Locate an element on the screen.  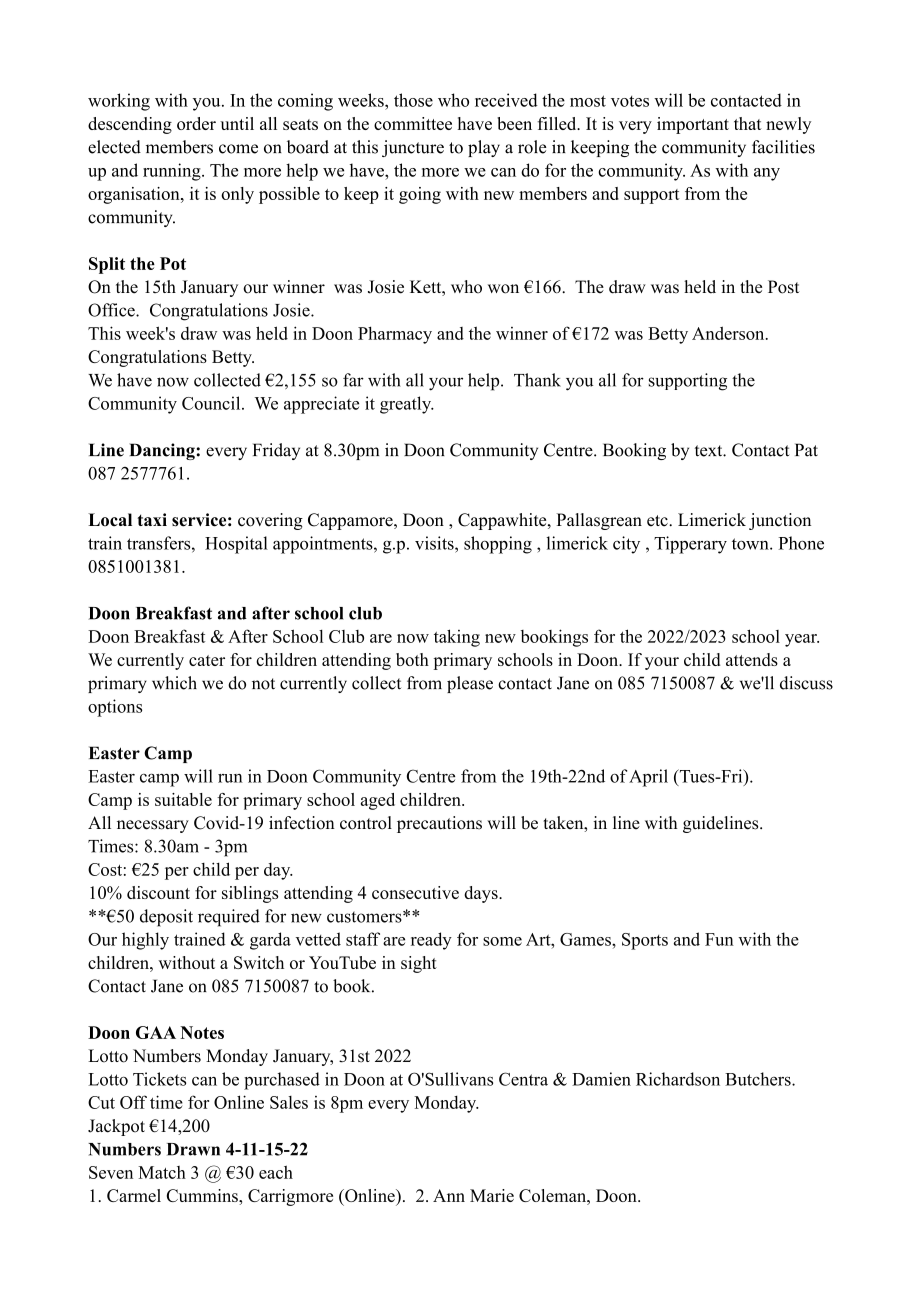
suitable is located at coordinates (183, 799).
